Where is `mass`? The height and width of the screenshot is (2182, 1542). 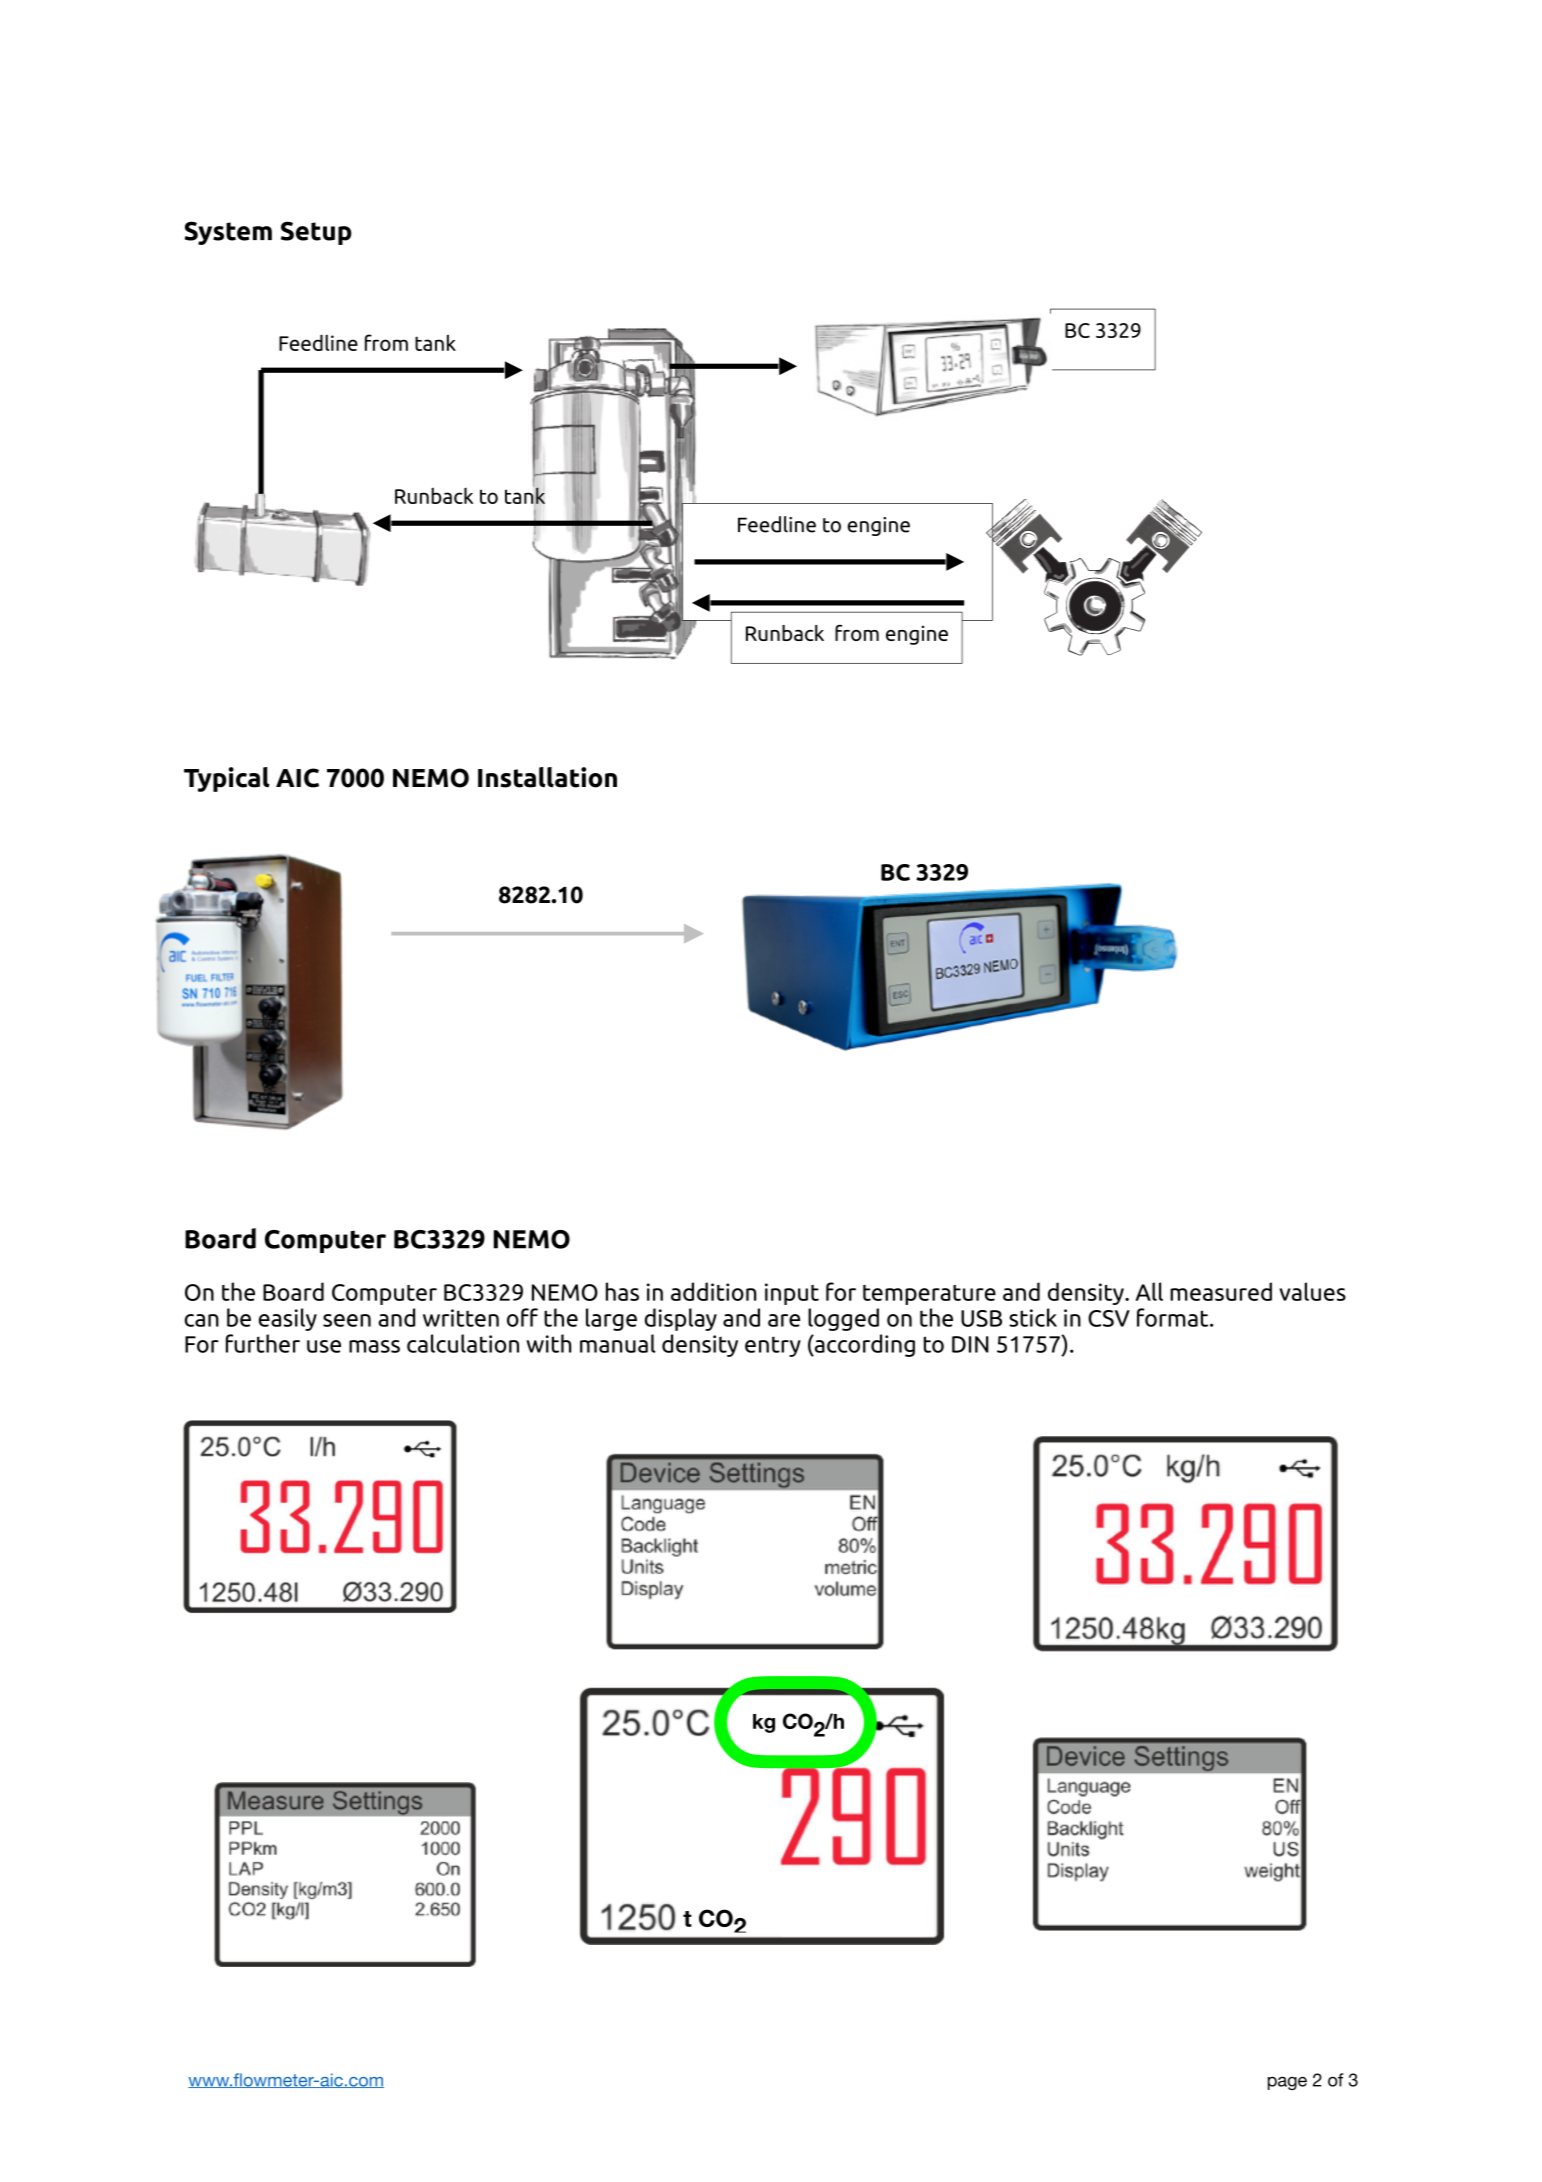 mass is located at coordinates (374, 1346).
